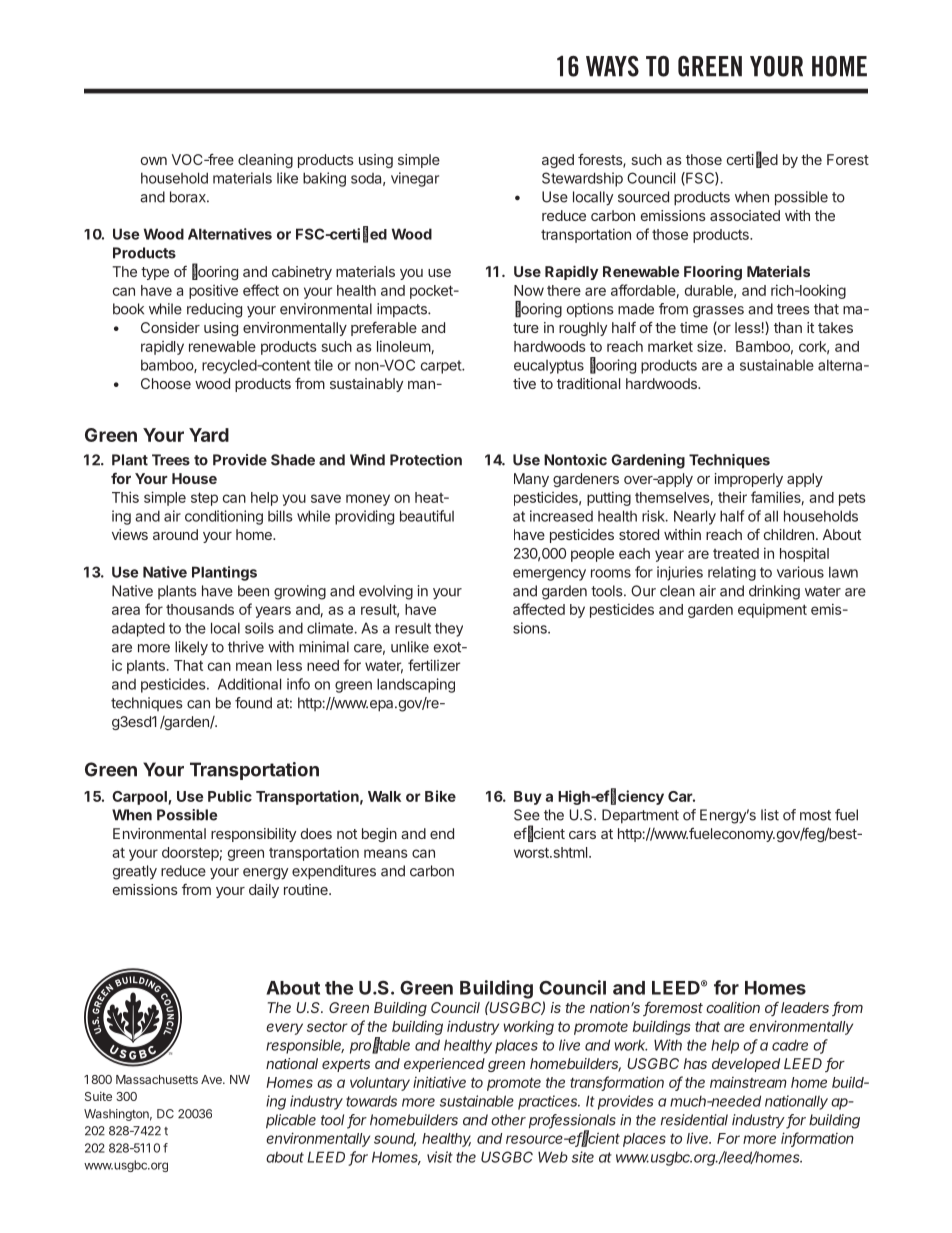 The image size is (952, 1233). I want to click on Consider, so click(170, 327).
